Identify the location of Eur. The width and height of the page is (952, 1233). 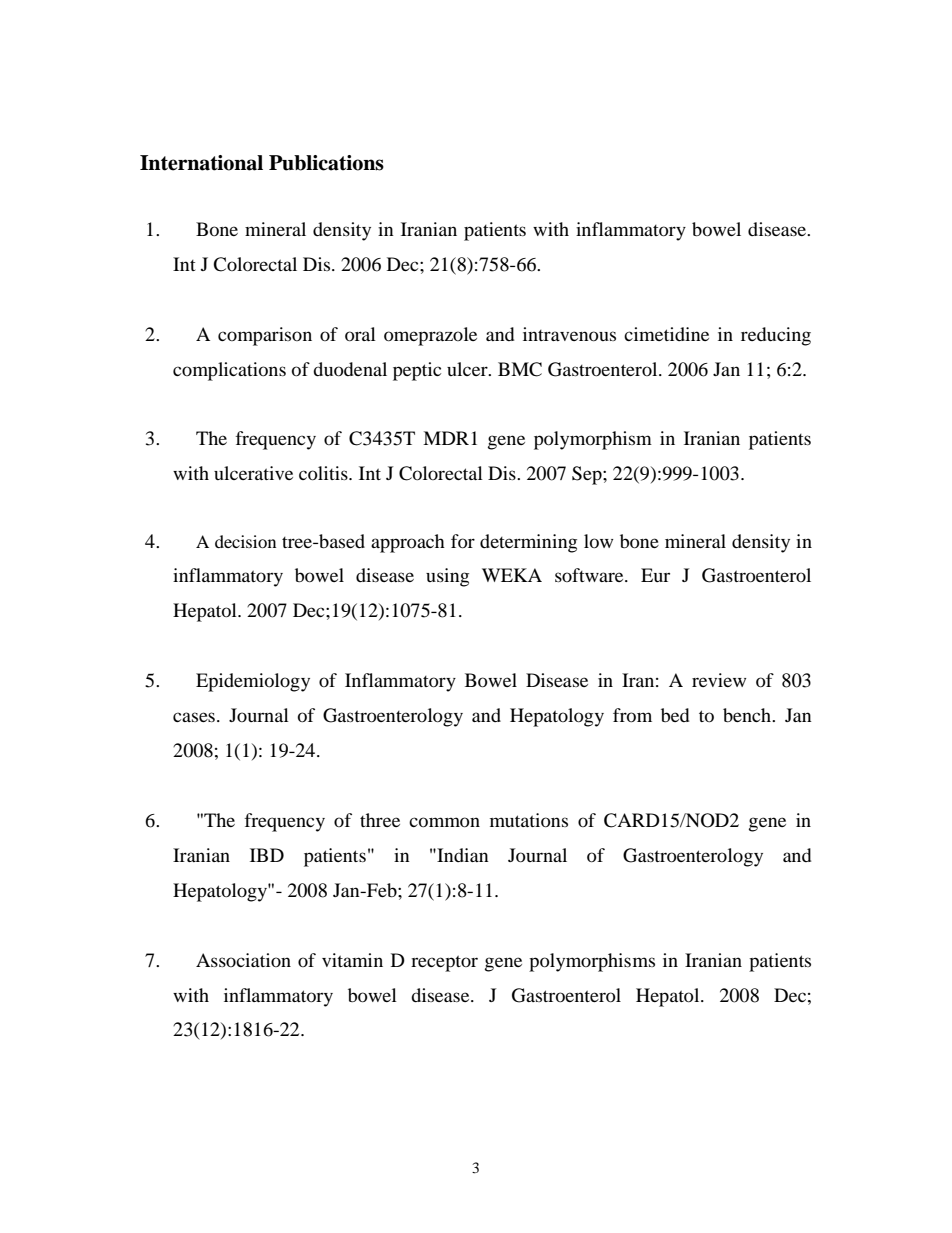
(655, 575).
